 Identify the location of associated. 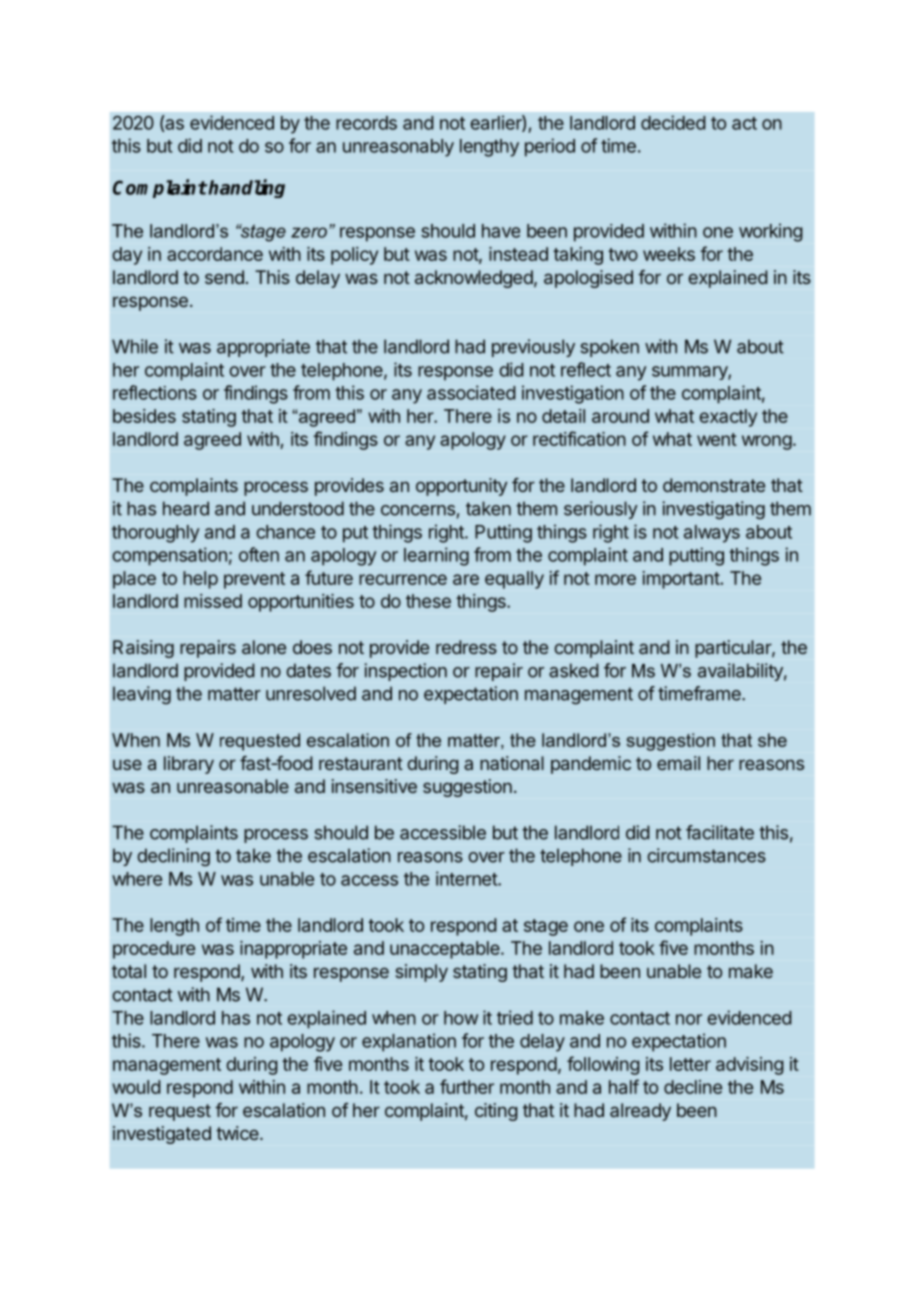
(471, 392).
